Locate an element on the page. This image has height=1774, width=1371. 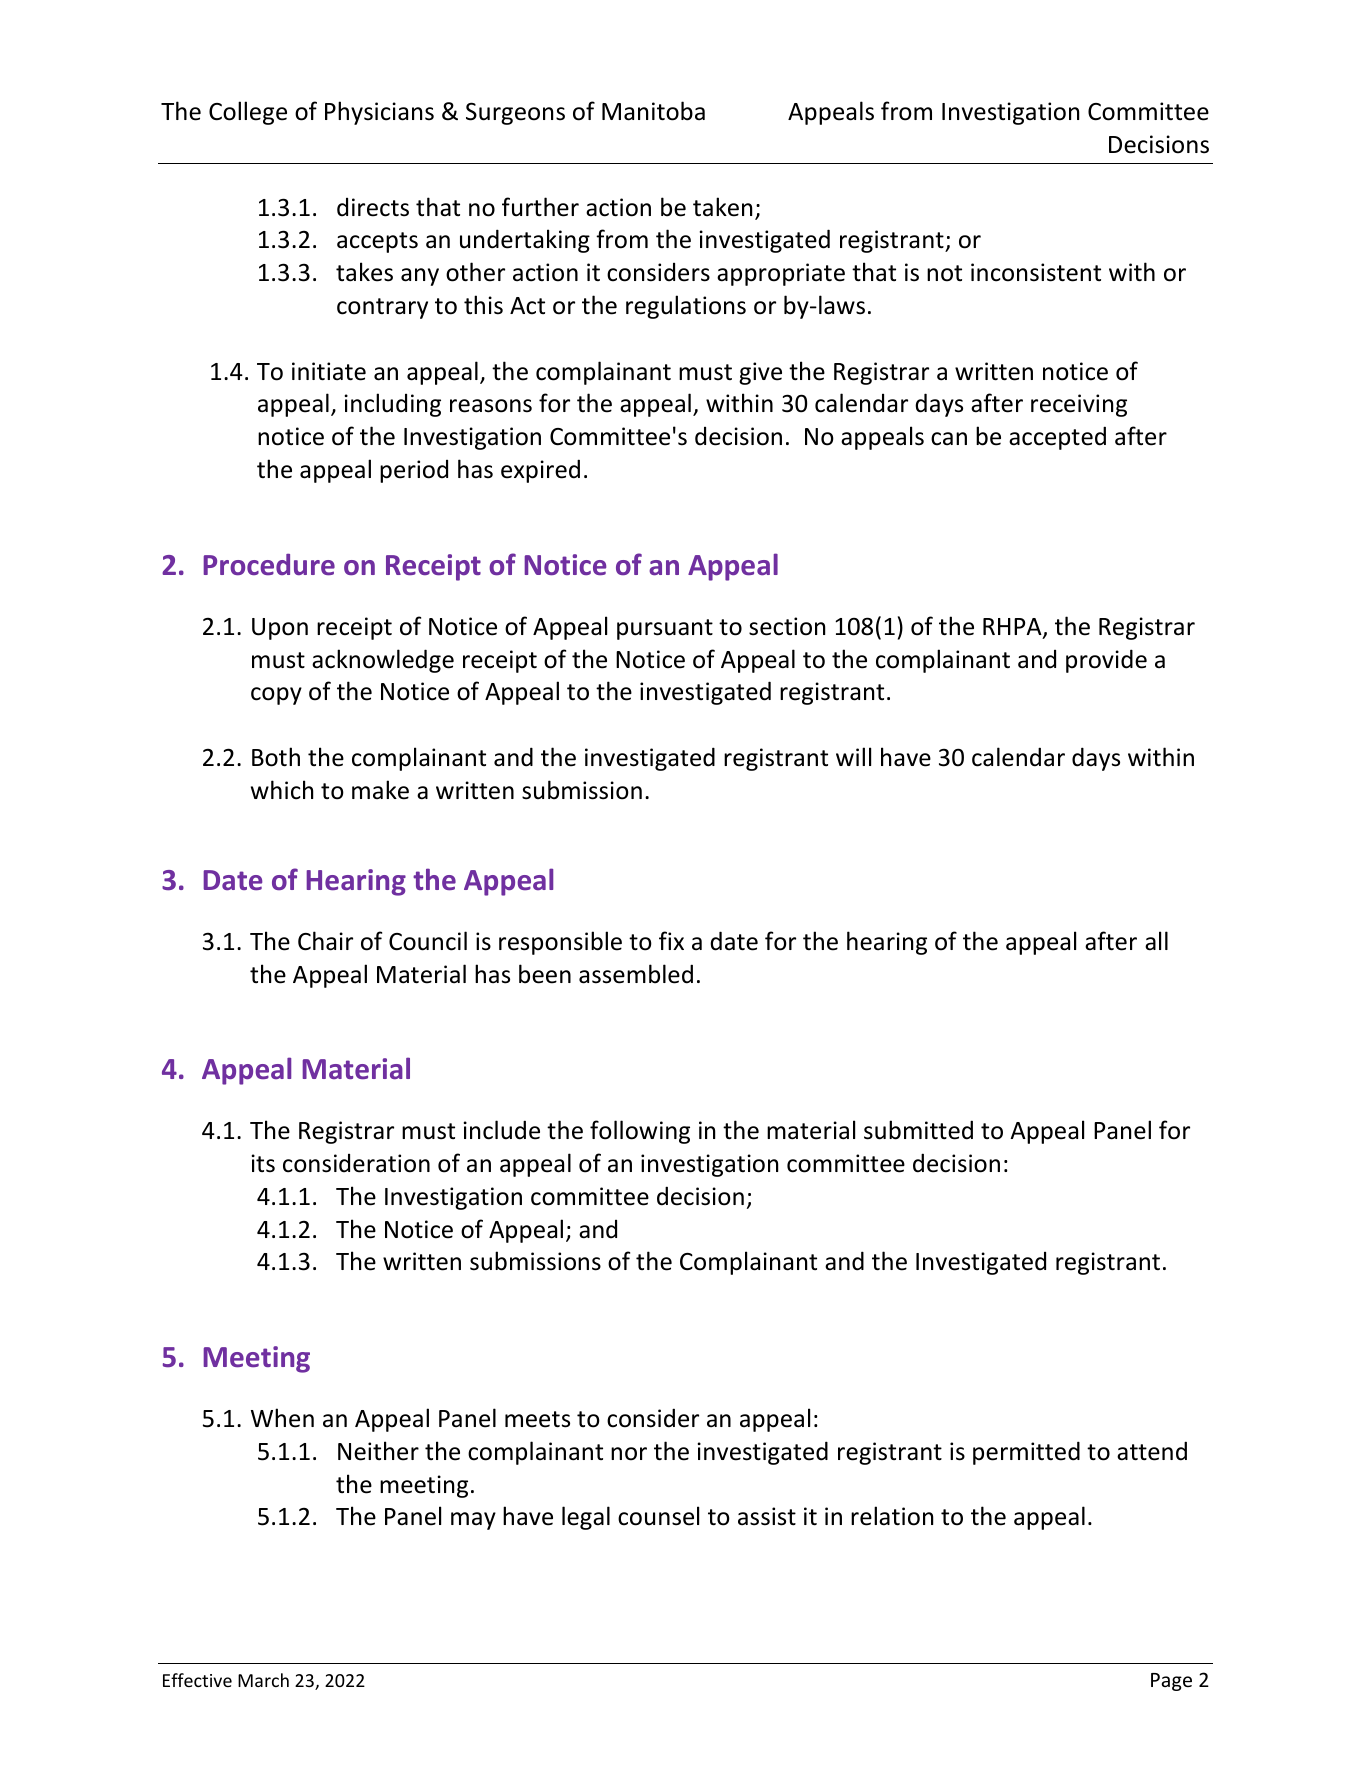
Chair is located at coordinates (325, 941).
